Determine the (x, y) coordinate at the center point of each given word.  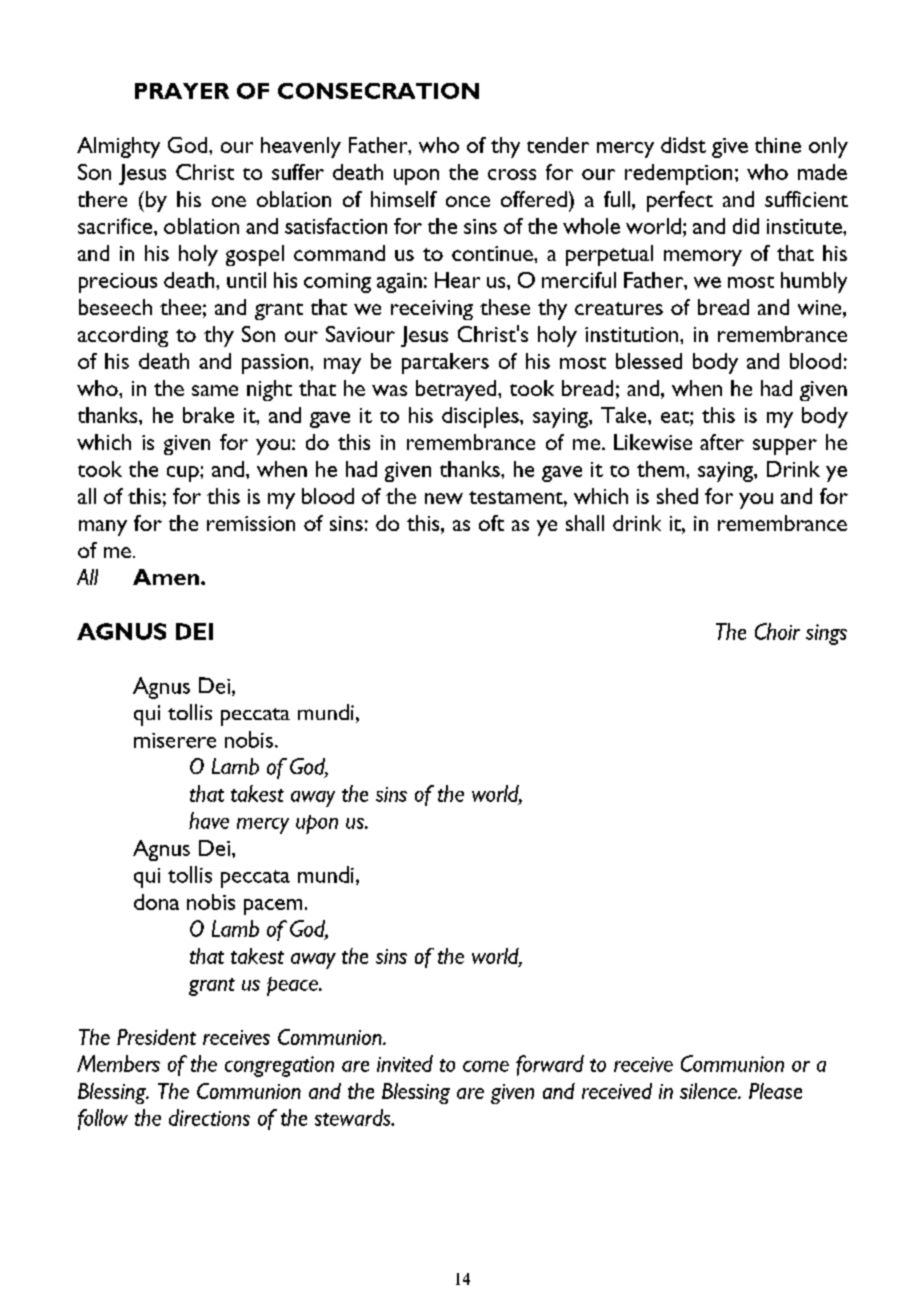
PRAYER (182, 91)
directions (209, 1117)
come (486, 1066)
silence (709, 1091)
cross (512, 174)
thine (778, 145)
